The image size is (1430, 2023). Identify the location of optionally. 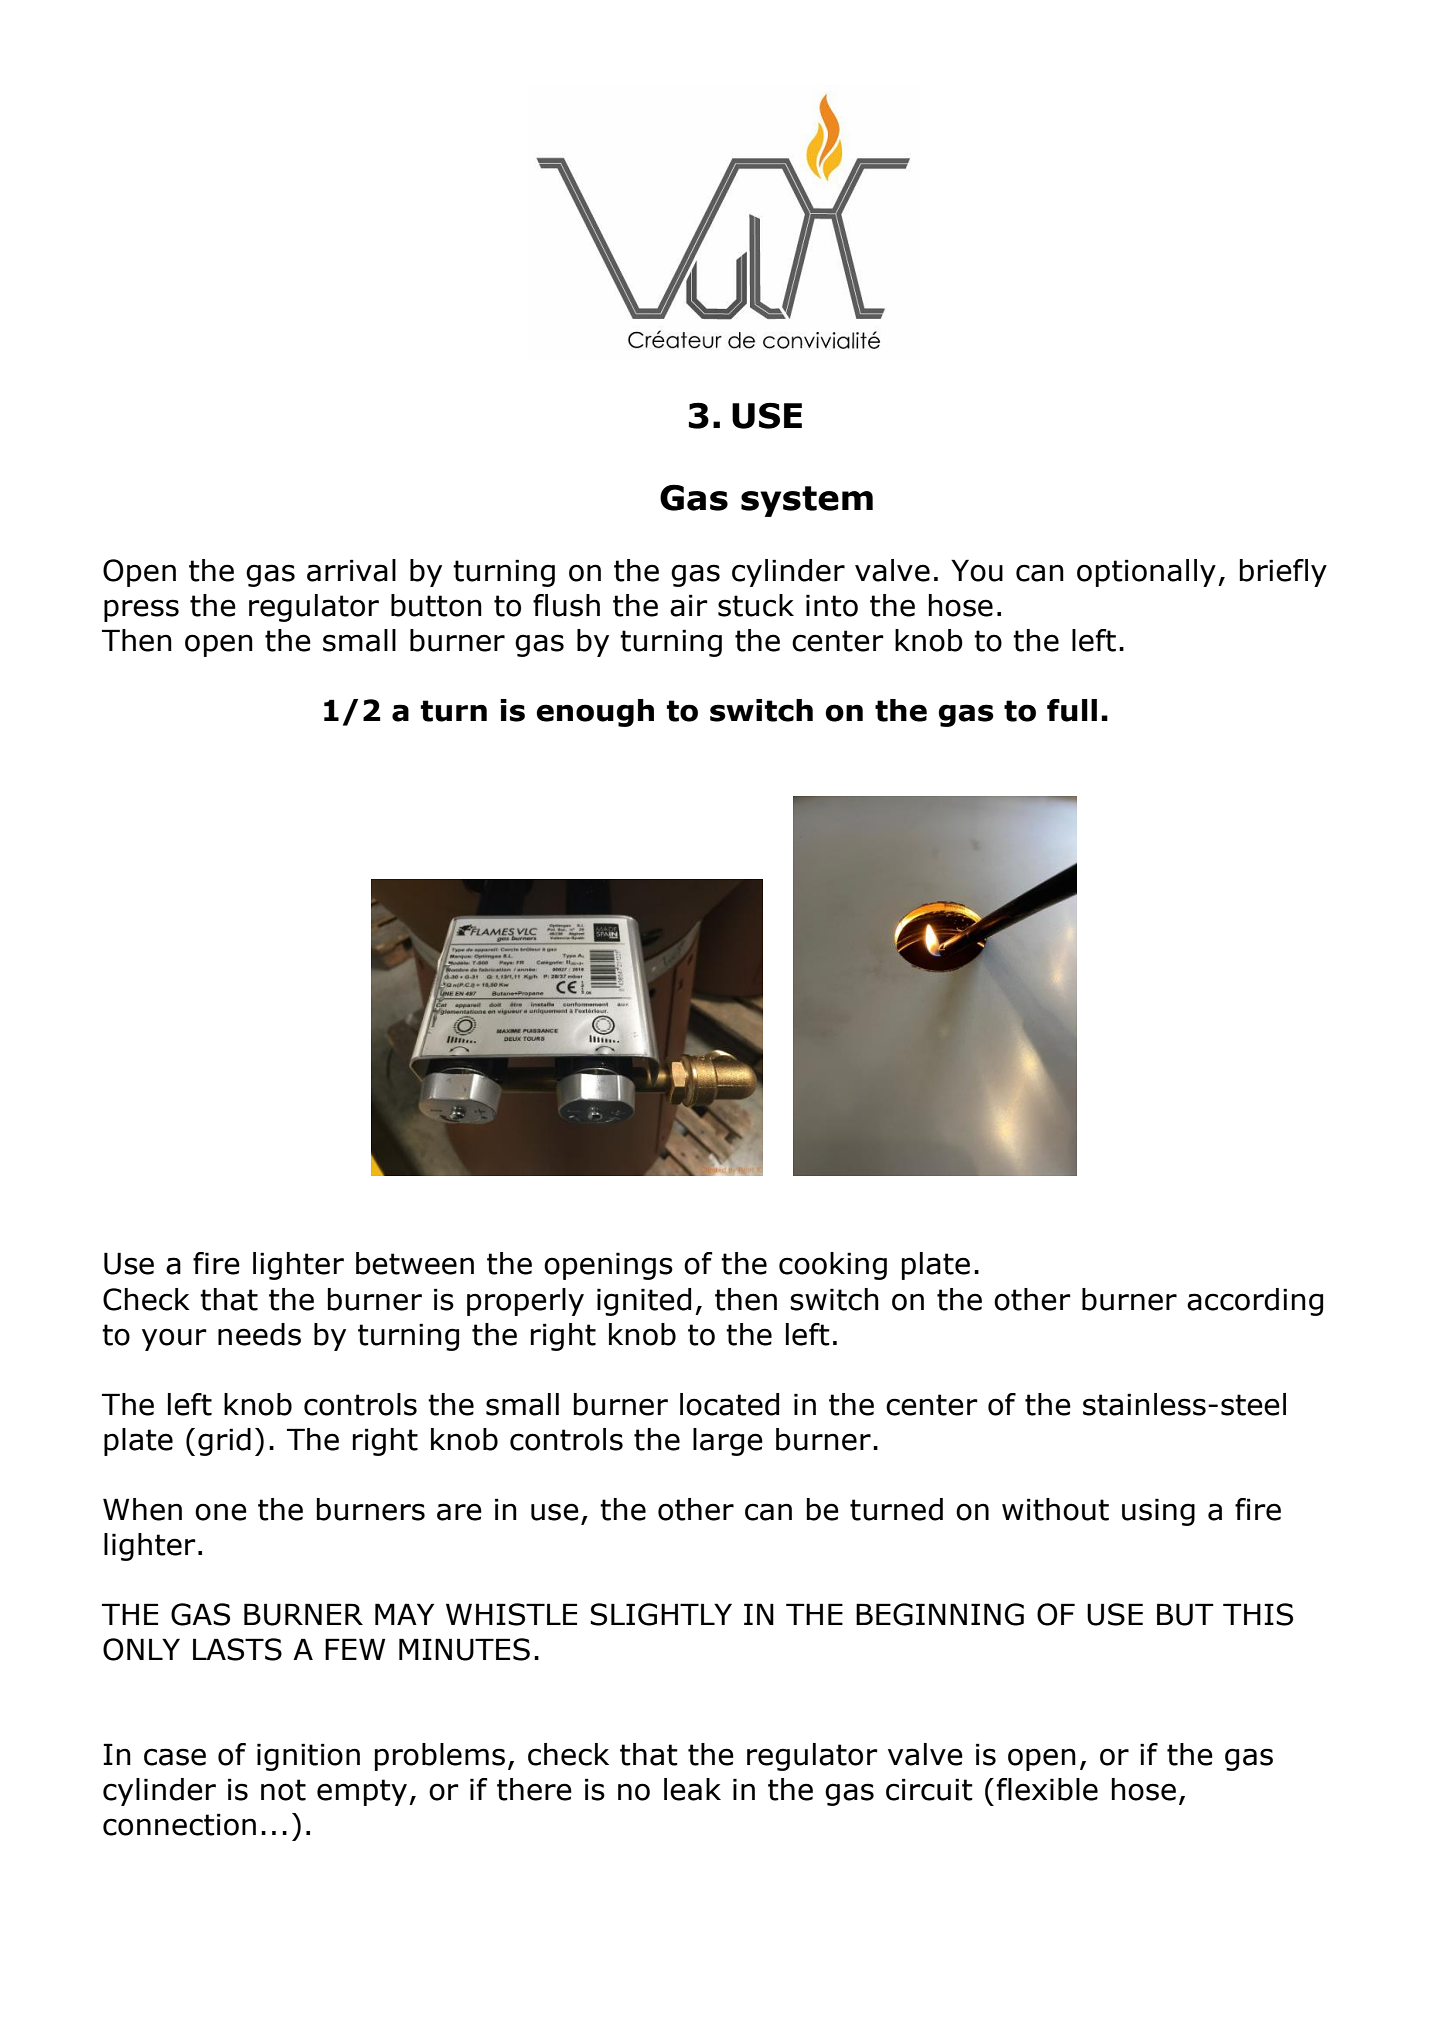
(1146, 573).
